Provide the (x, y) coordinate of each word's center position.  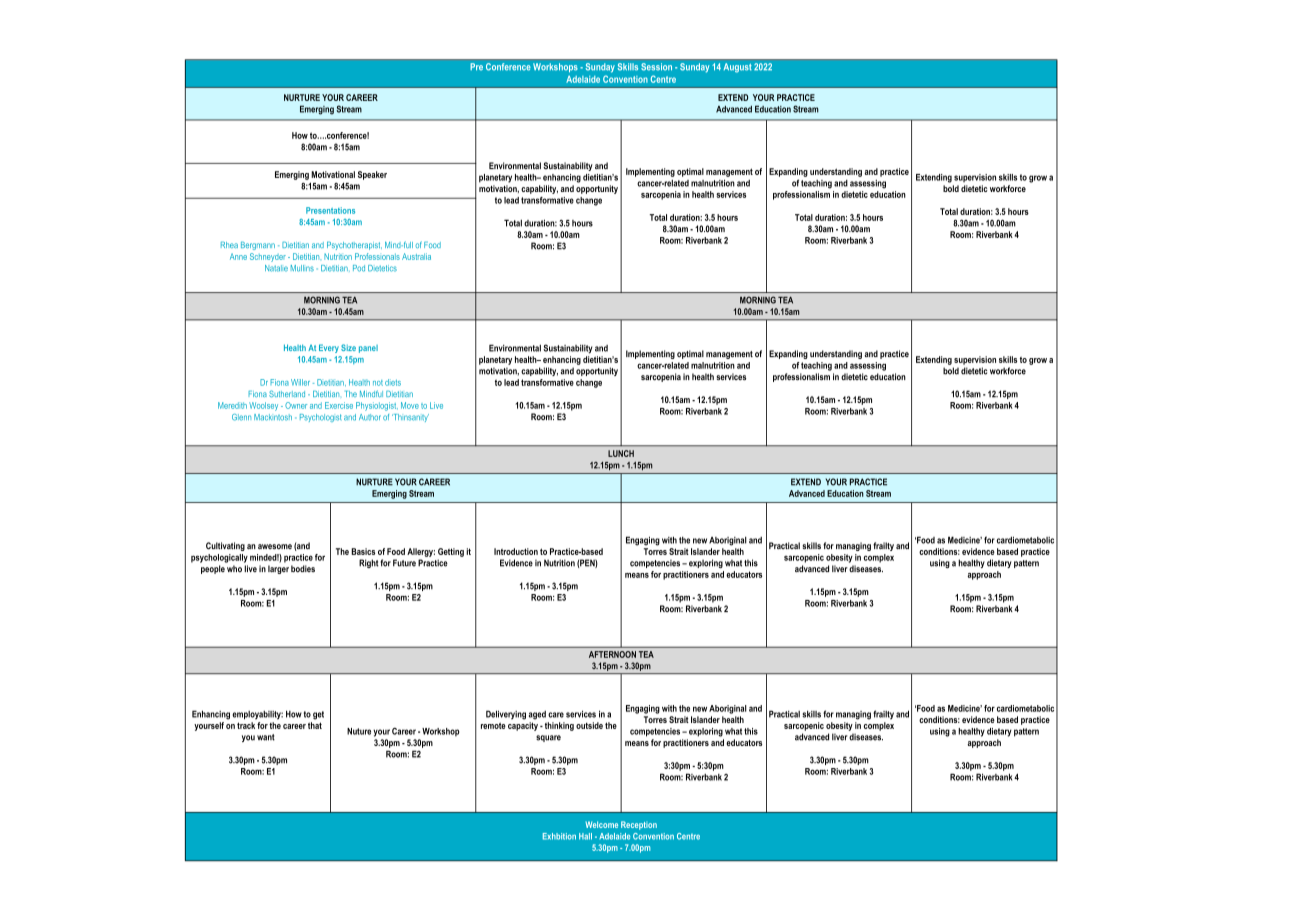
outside (589, 725)
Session (656, 67)
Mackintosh (273, 417)
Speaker (372, 175)
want (266, 737)
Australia (416, 256)
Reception (639, 825)
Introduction (516, 551)
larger (278, 569)
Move (410, 405)
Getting (451, 552)
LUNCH (621, 453)
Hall (585, 836)
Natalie (276, 268)
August (738, 68)
